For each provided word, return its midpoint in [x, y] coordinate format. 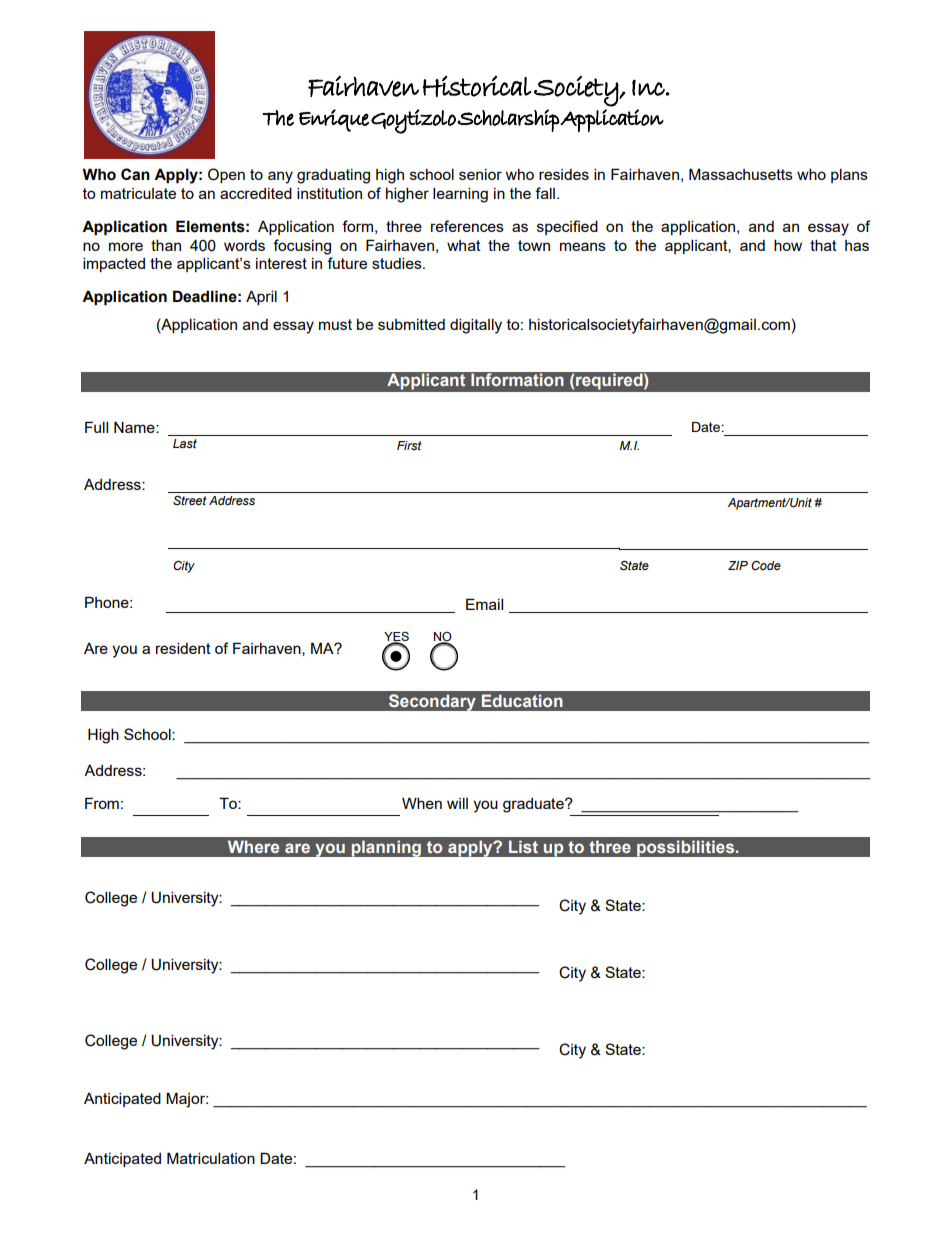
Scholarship [508, 120]
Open [226, 175]
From [102, 803]
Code [766, 565]
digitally [476, 326]
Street [190, 501]
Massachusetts [741, 174]
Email [484, 604]
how [788, 245]
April [261, 297]
